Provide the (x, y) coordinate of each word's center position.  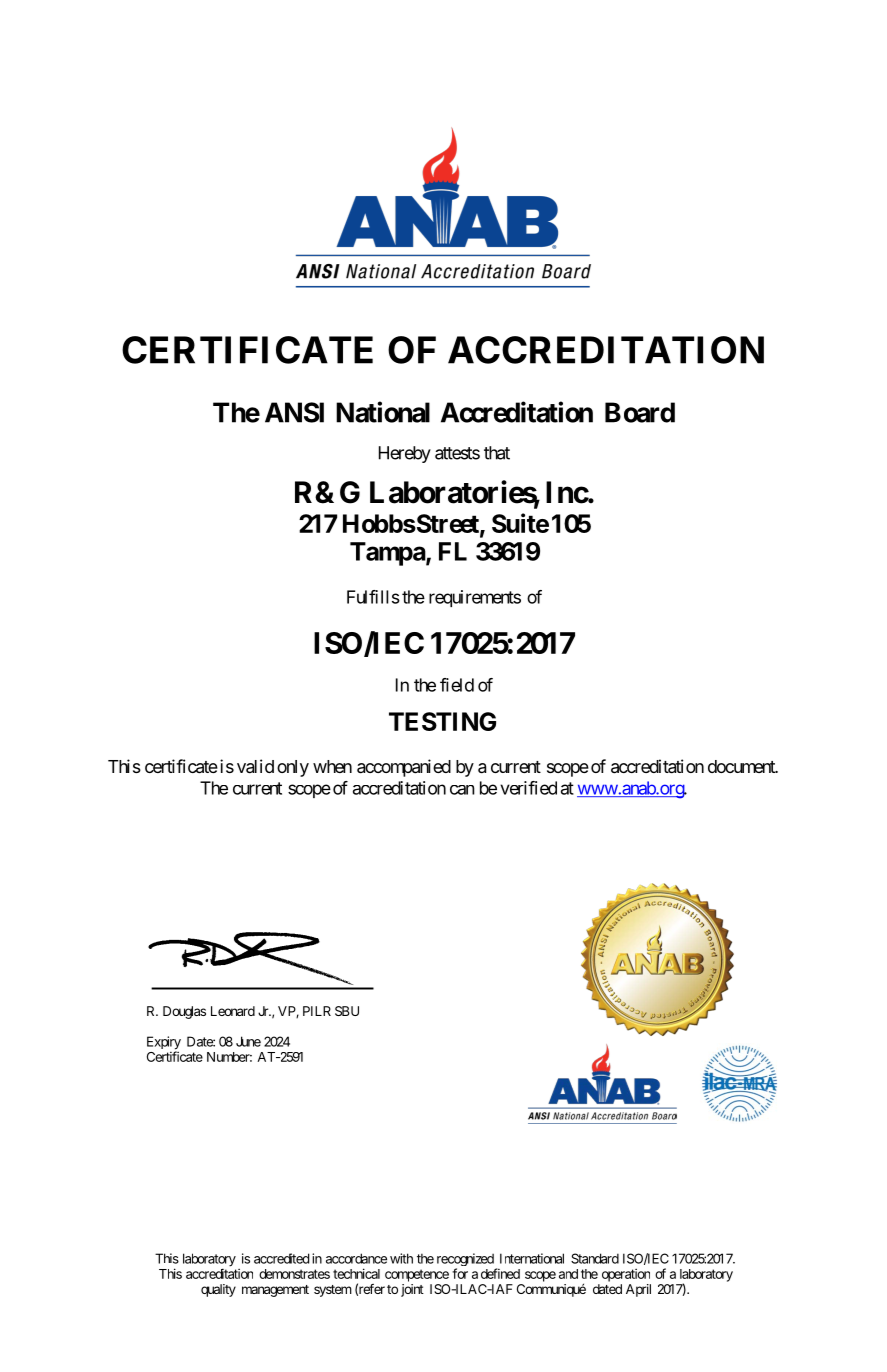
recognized (465, 1261)
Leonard (233, 1011)
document (742, 766)
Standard (595, 1258)
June (248, 1041)
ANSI (294, 412)
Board (640, 412)
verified (528, 788)
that (497, 453)
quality (218, 1290)
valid (255, 766)
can (462, 790)
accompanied (404, 768)
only (293, 768)
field (457, 685)
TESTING (442, 721)
